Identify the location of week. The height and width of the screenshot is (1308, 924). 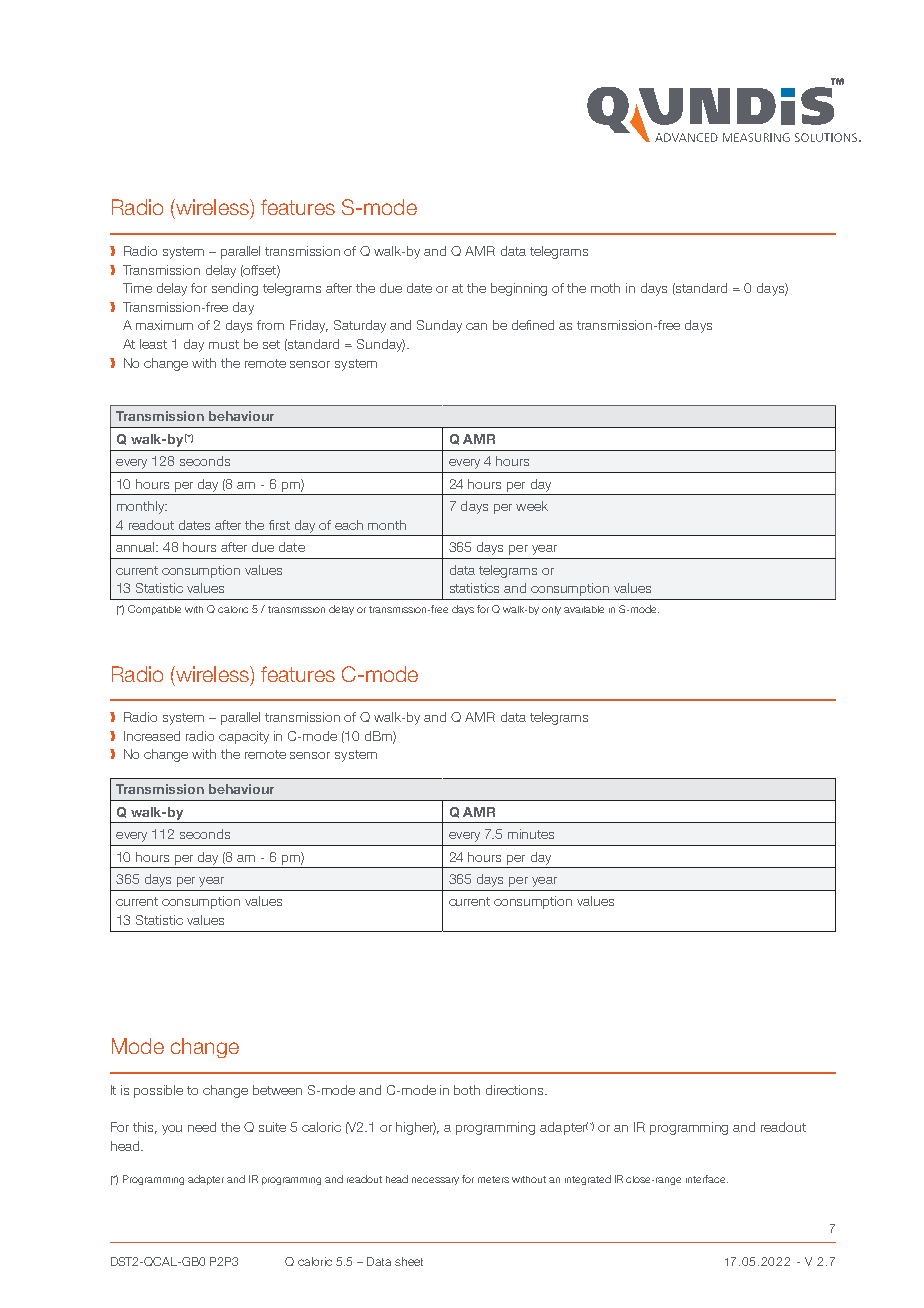
(532, 506).
